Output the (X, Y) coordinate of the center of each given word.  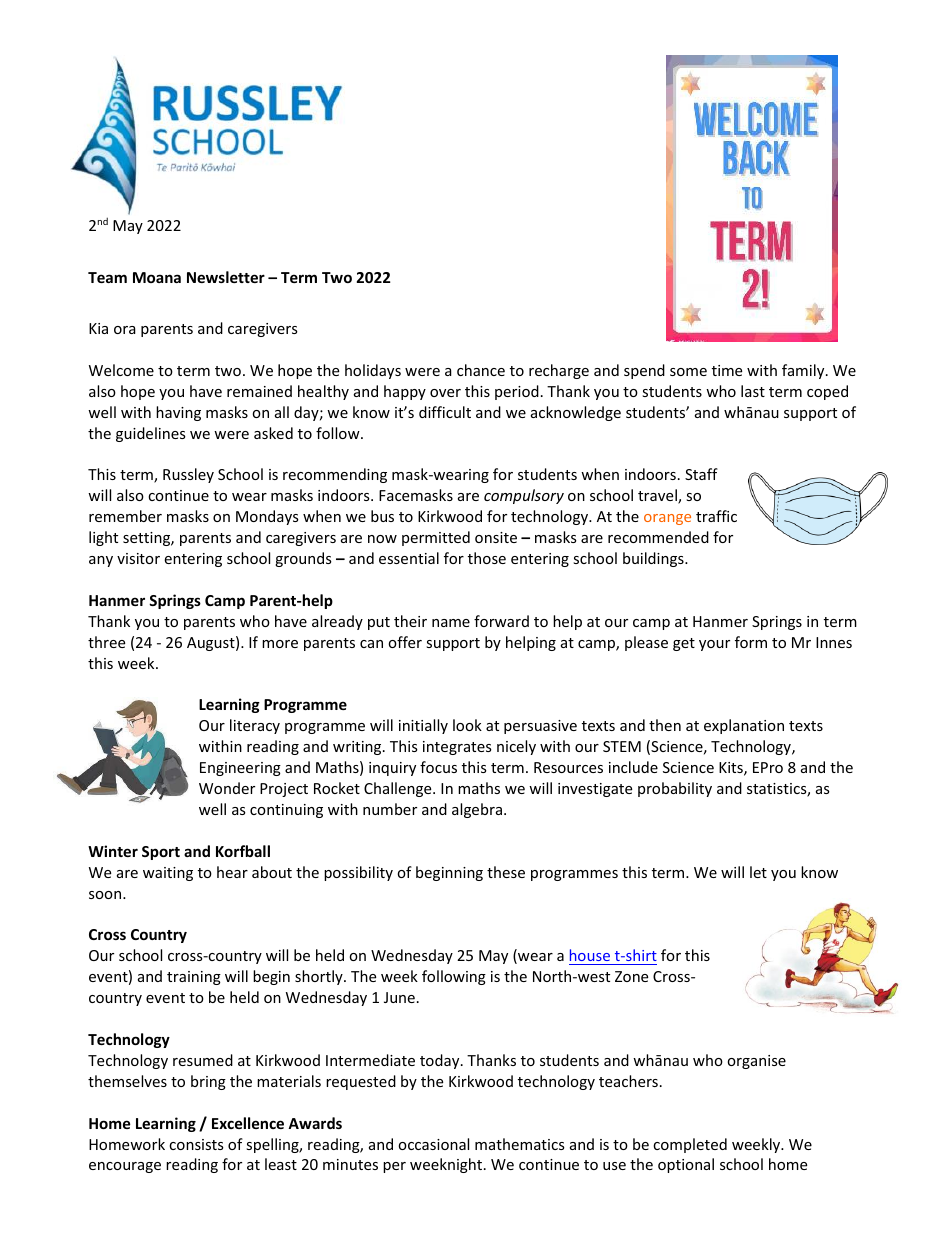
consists (196, 1144)
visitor (138, 558)
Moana (157, 277)
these (506, 872)
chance (481, 370)
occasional (433, 1144)
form (751, 642)
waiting (168, 874)
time (727, 370)
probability (675, 789)
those (487, 558)
